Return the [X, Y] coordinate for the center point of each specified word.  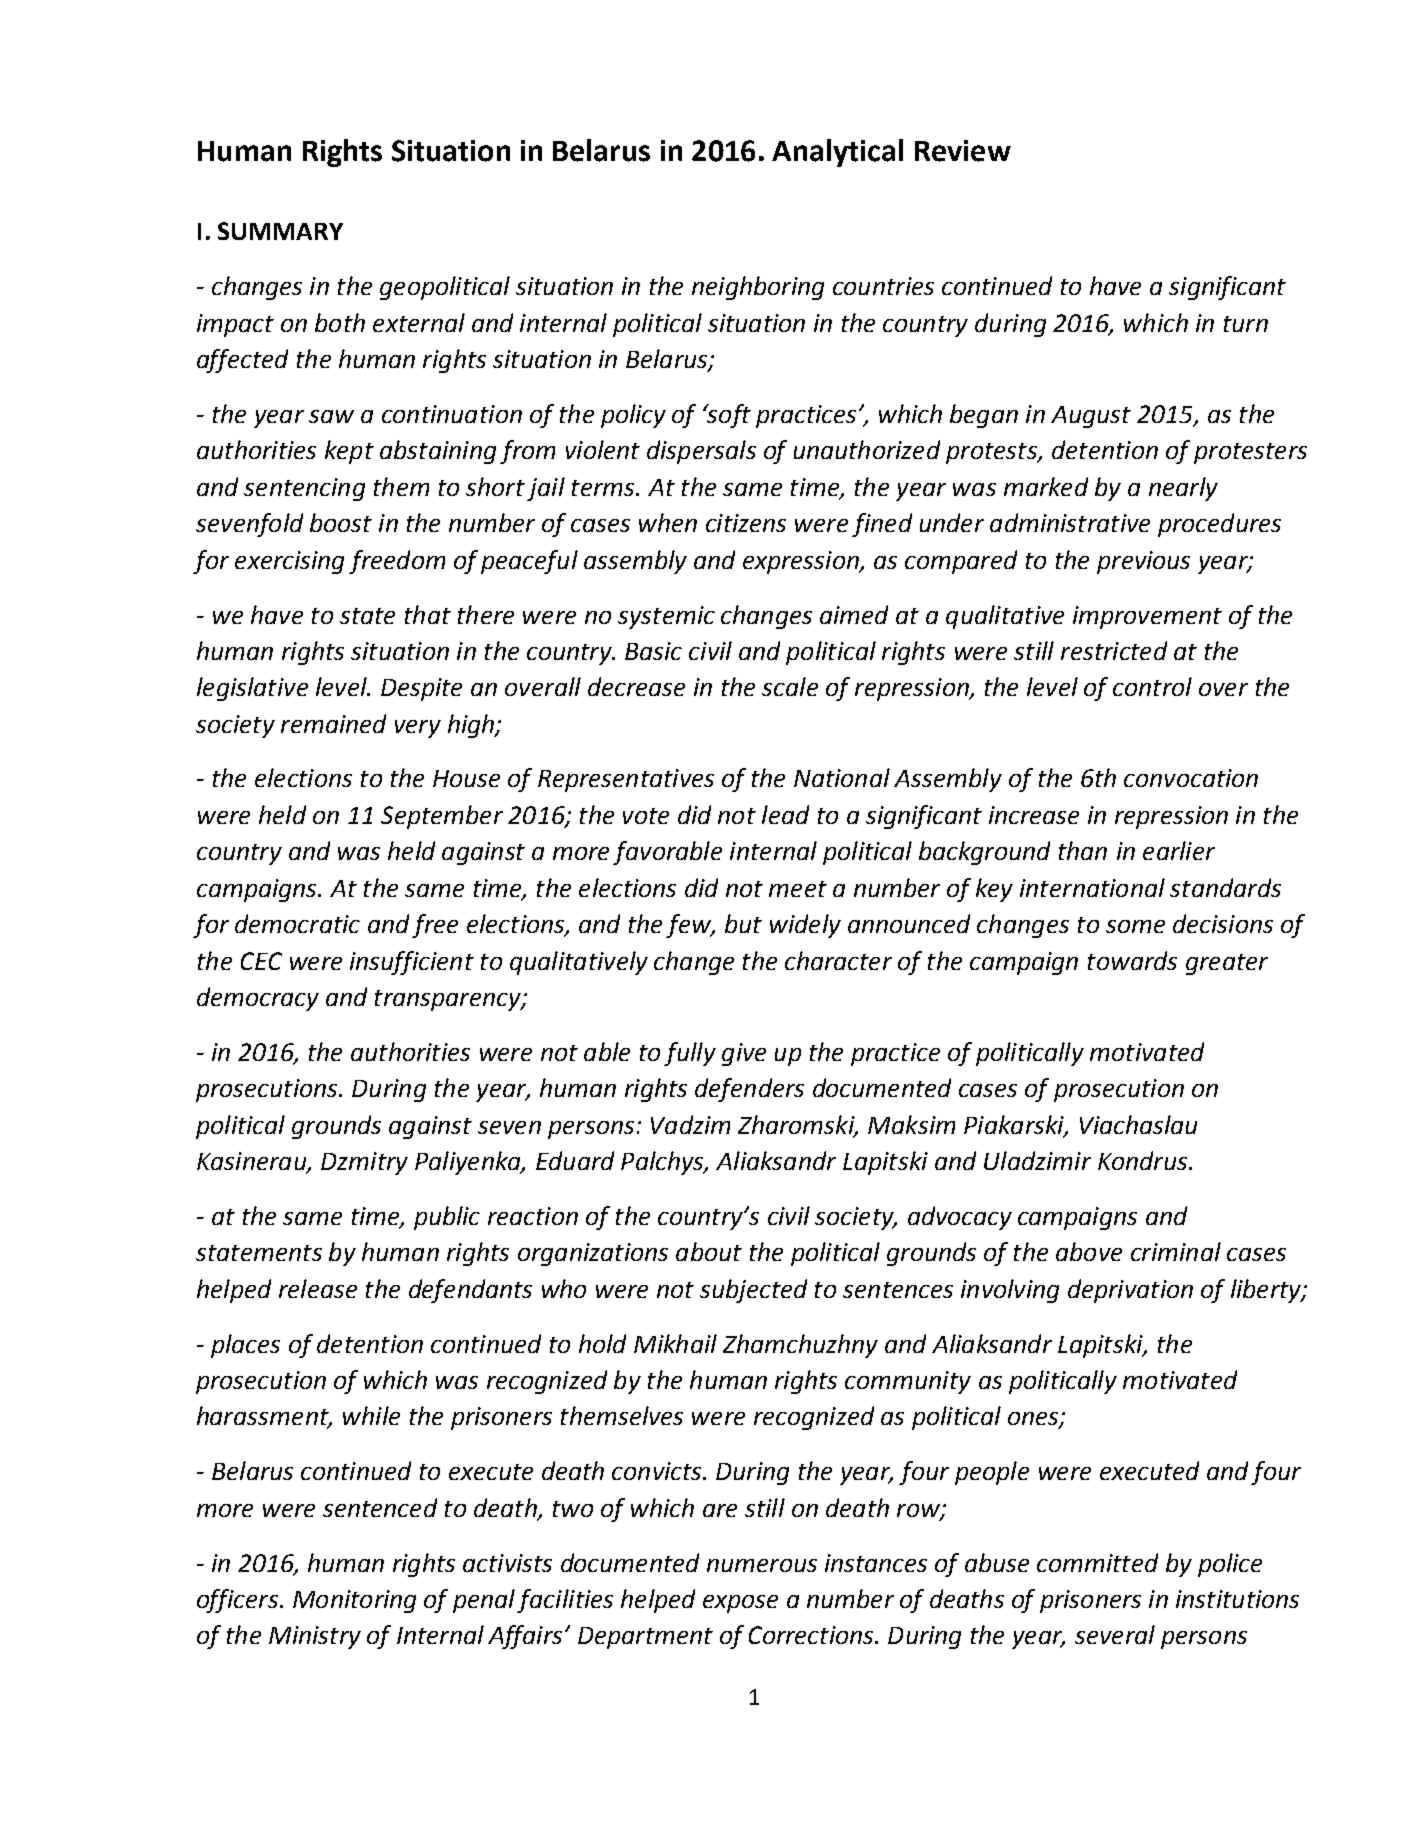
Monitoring [354, 1601]
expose [740, 1604]
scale [790, 686]
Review [963, 151]
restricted [1114, 650]
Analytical [837, 153]
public [447, 1218]
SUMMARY [280, 231]
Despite [421, 689]
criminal [1176, 1251]
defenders [749, 1090]
